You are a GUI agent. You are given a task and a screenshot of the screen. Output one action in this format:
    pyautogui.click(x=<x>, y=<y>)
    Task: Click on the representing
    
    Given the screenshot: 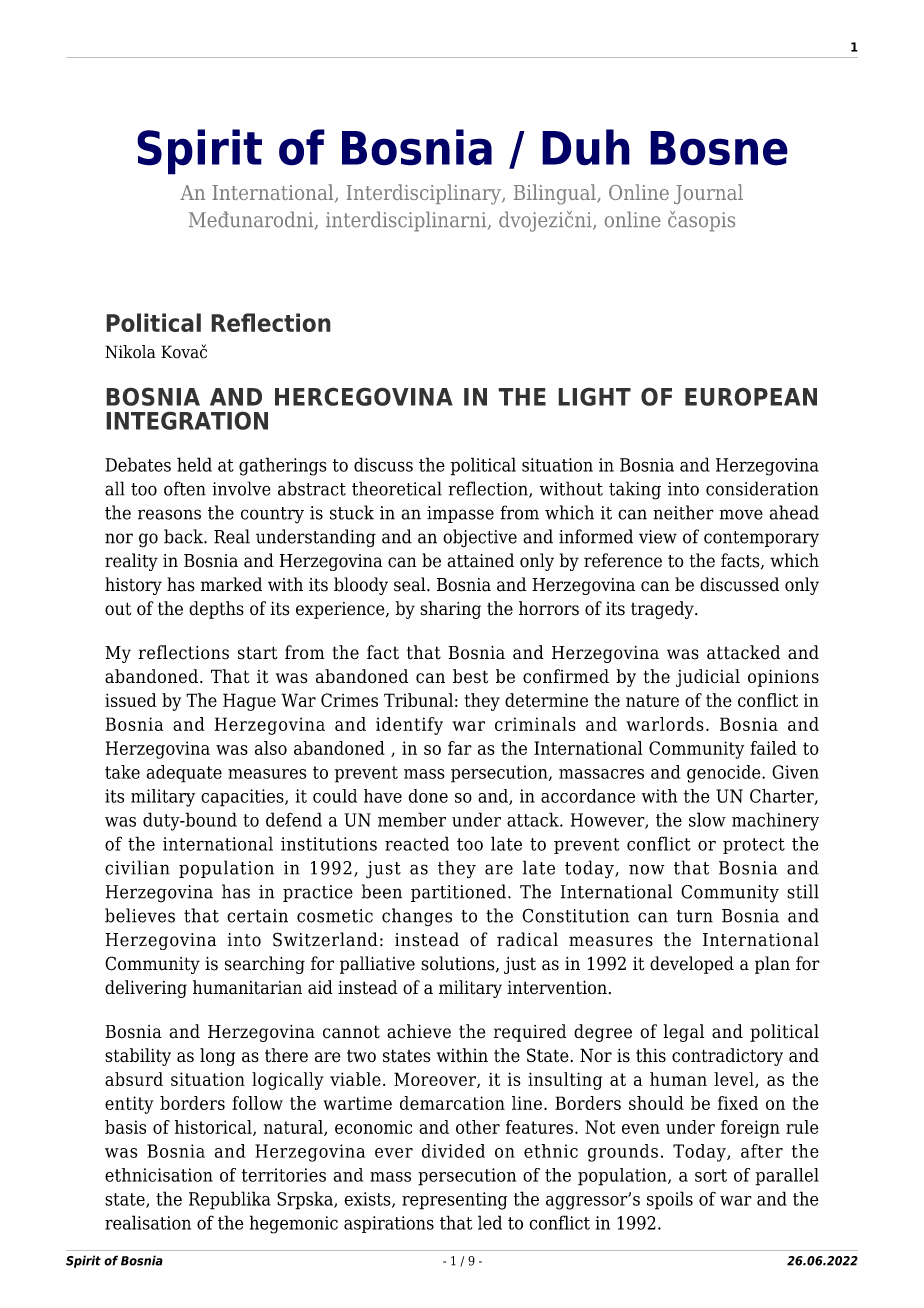 What is the action you would take?
    pyautogui.click(x=454, y=1201)
